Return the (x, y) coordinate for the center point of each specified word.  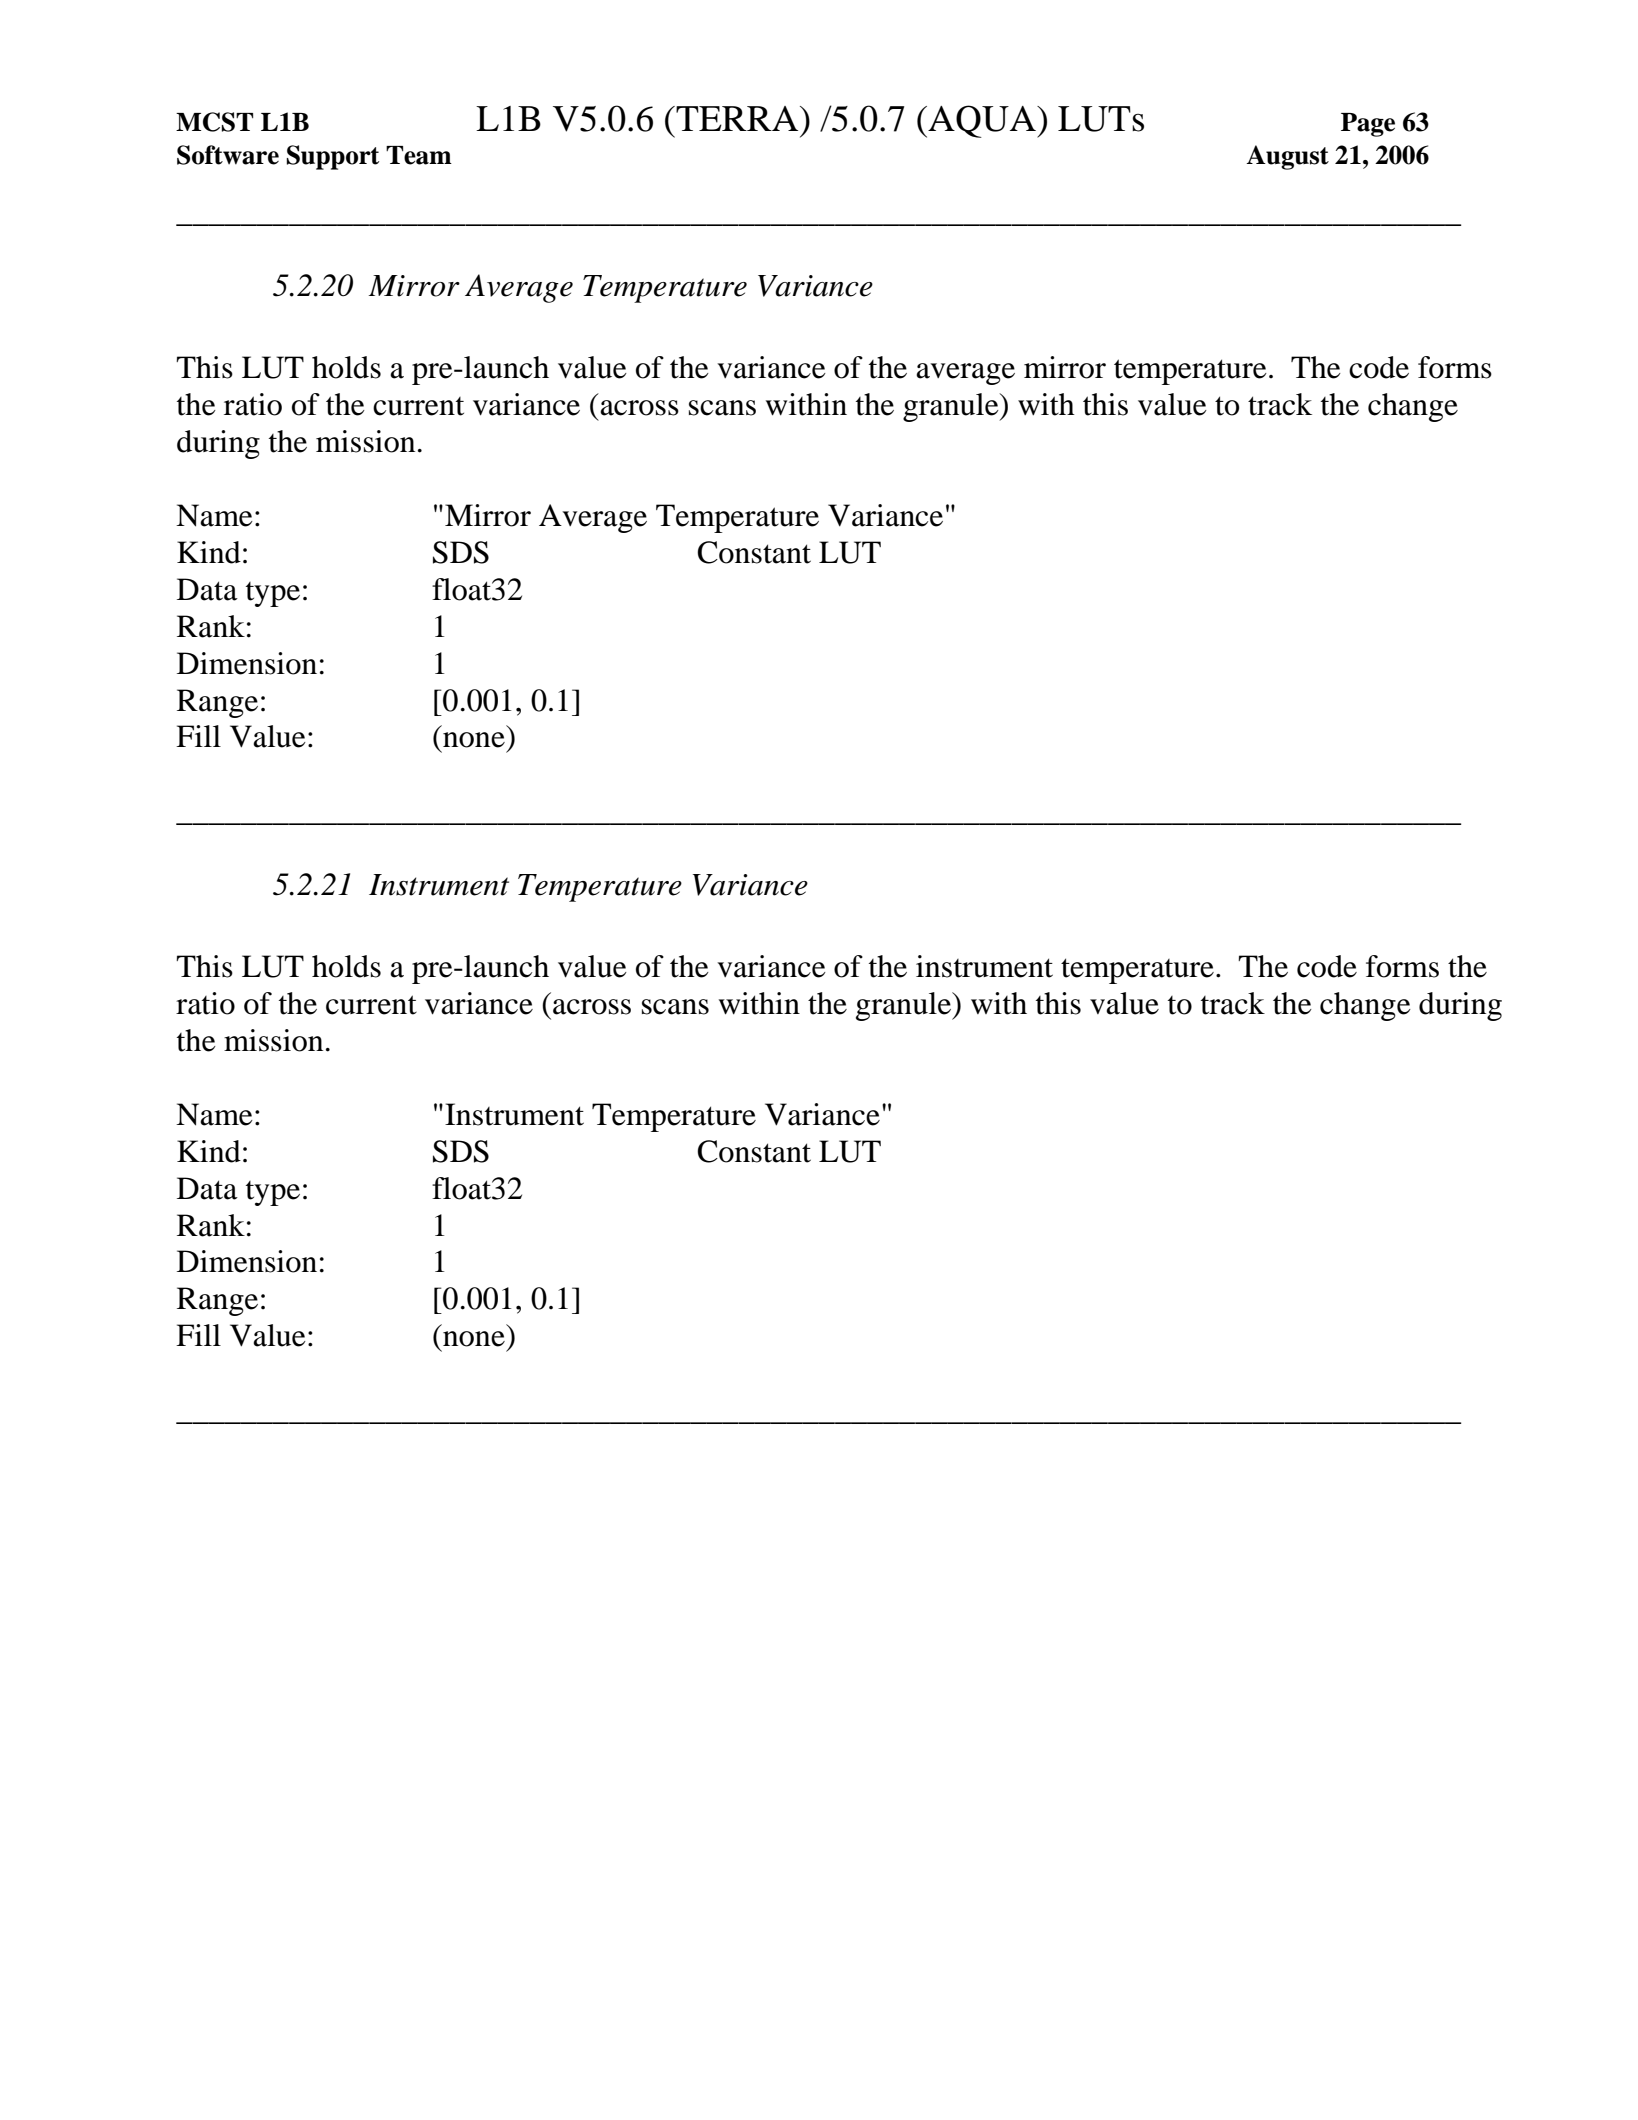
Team (419, 155)
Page (1368, 125)
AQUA (982, 121)
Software (228, 155)
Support (333, 157)
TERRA (737, 118)
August (1287, 157)
